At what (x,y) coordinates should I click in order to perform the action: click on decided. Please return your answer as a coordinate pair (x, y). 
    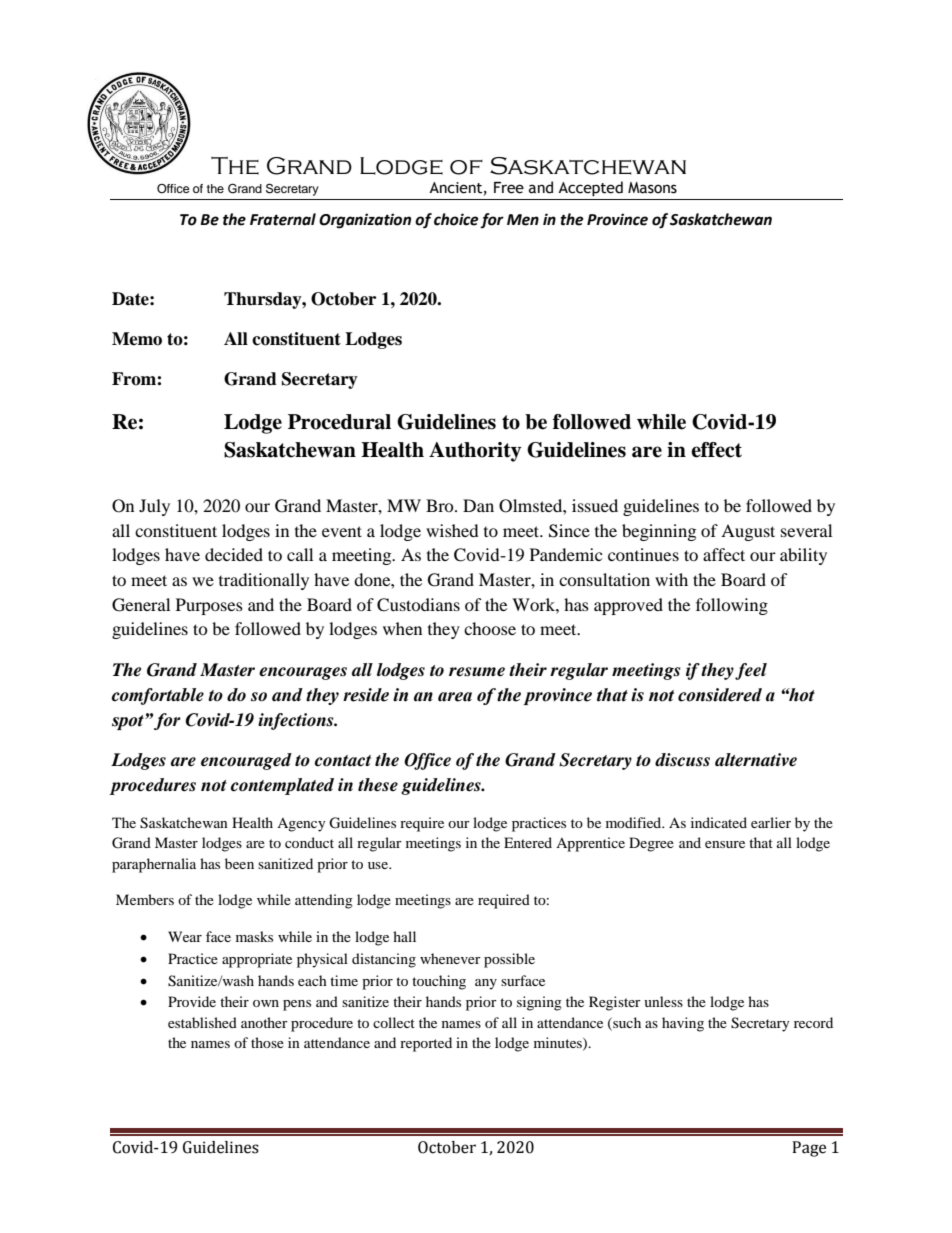
    Looking at the image, I should click on (234, 554).
